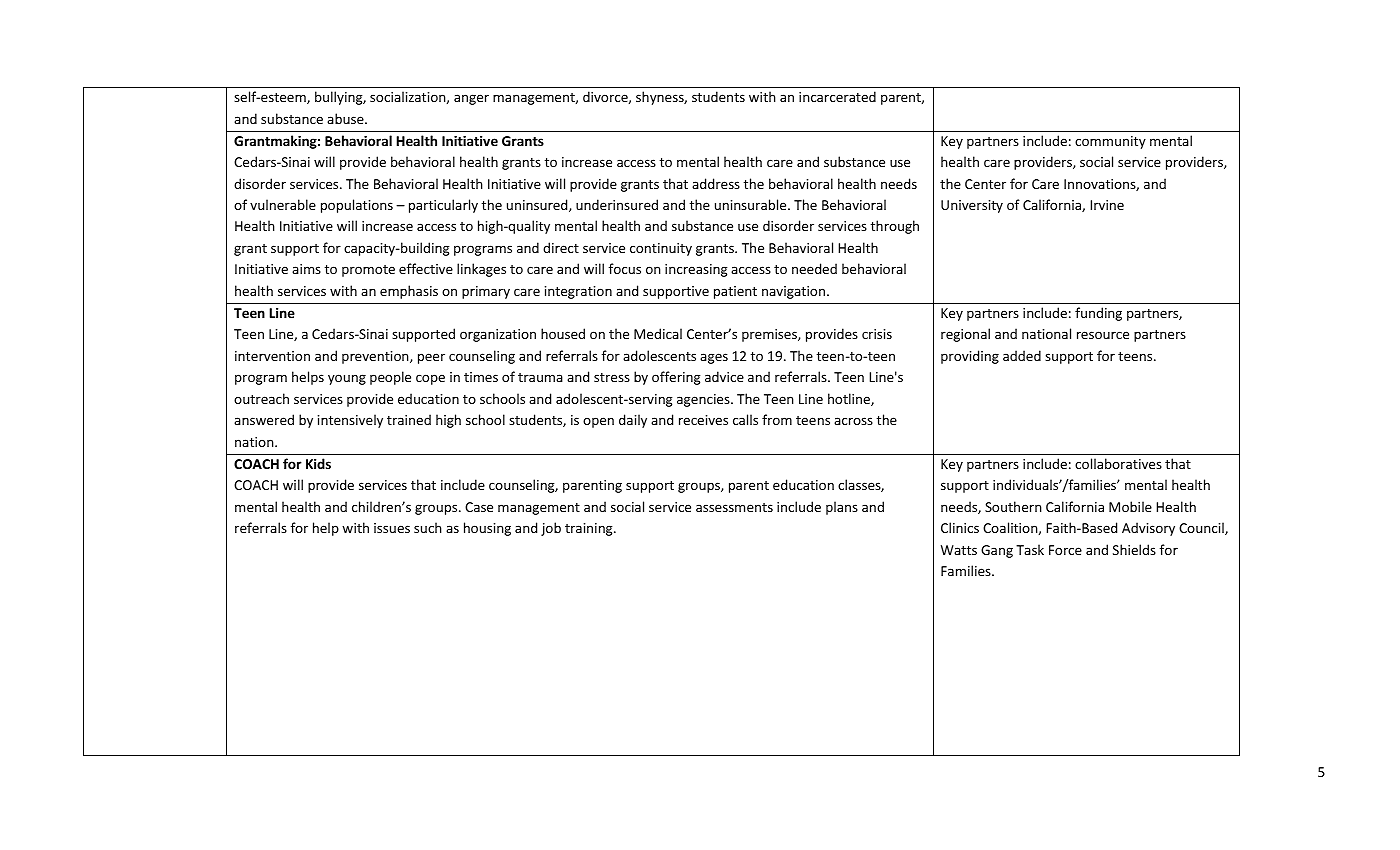 This screenshot has width=1400, height=850. Describe the element at coordinates (1065, 550) in the screenshot. I see `Force` at that location.
